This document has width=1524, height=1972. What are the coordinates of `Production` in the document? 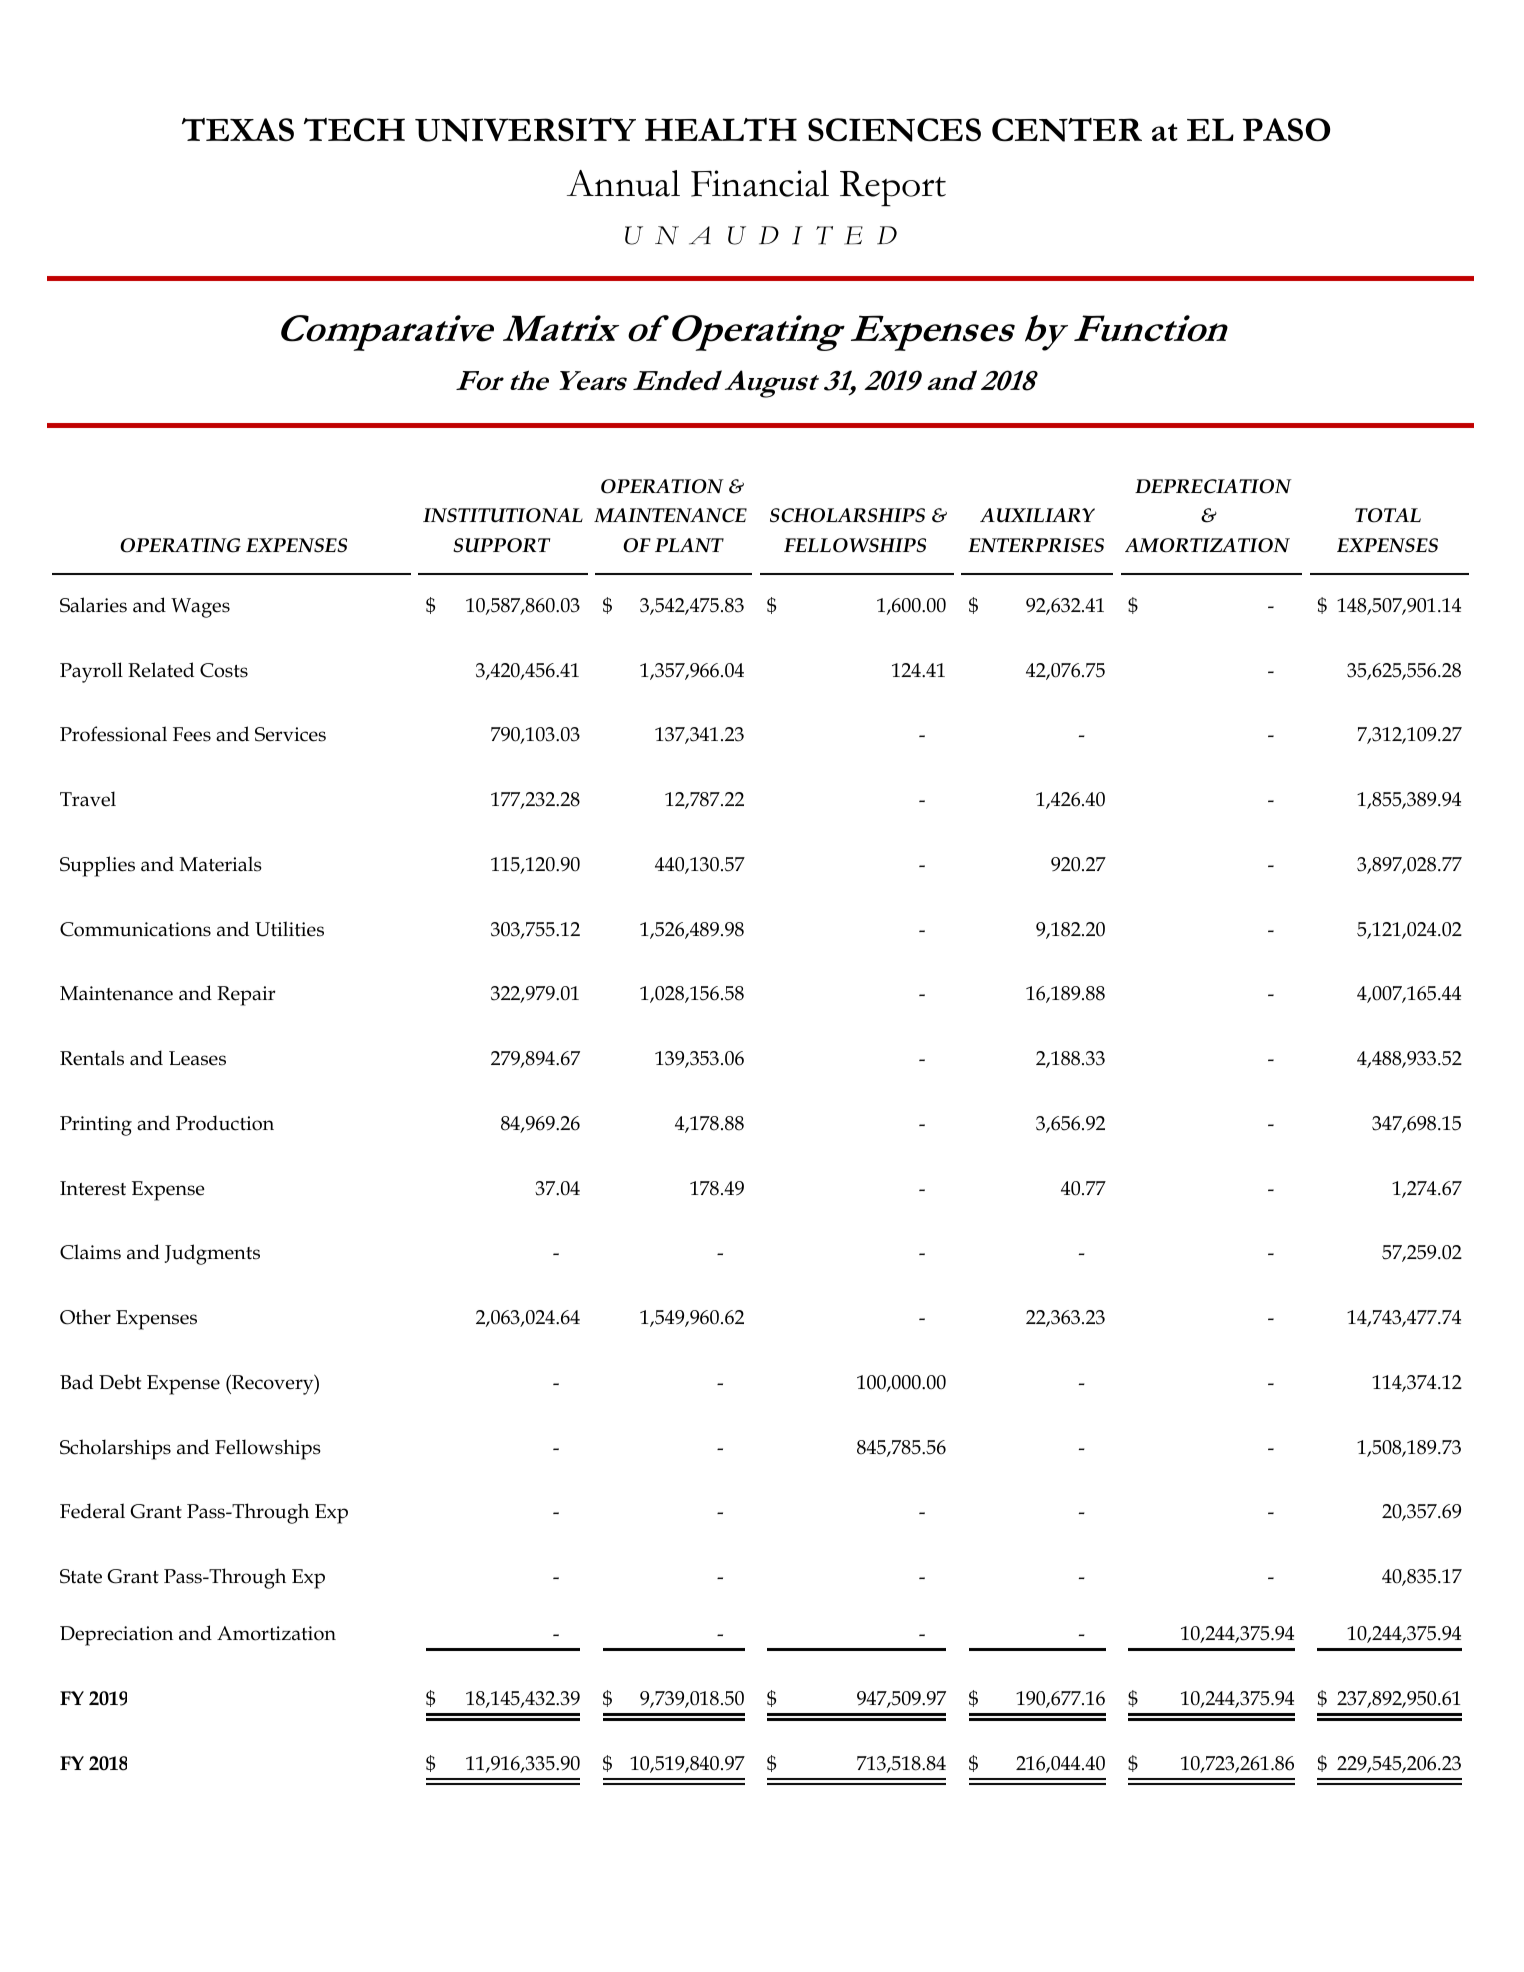 It's located at (225, 1123).
